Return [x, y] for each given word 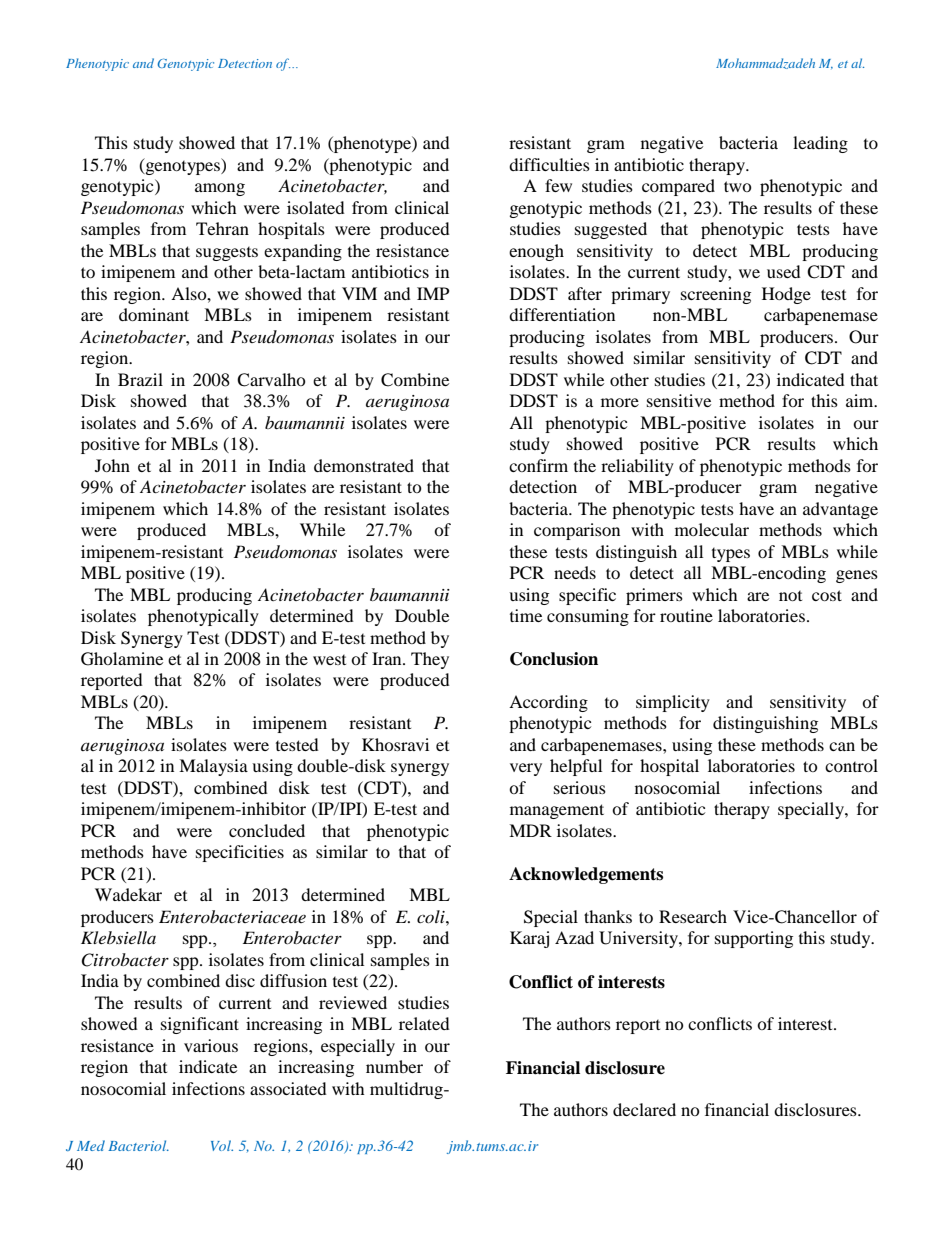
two [738, 186]
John [112, 465]
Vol [222, 1145]
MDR [530, 830]
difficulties [549, 164]
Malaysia [213, 767]
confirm [538, 465]
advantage [840, 510]
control [851, 765]
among [220, 189]
